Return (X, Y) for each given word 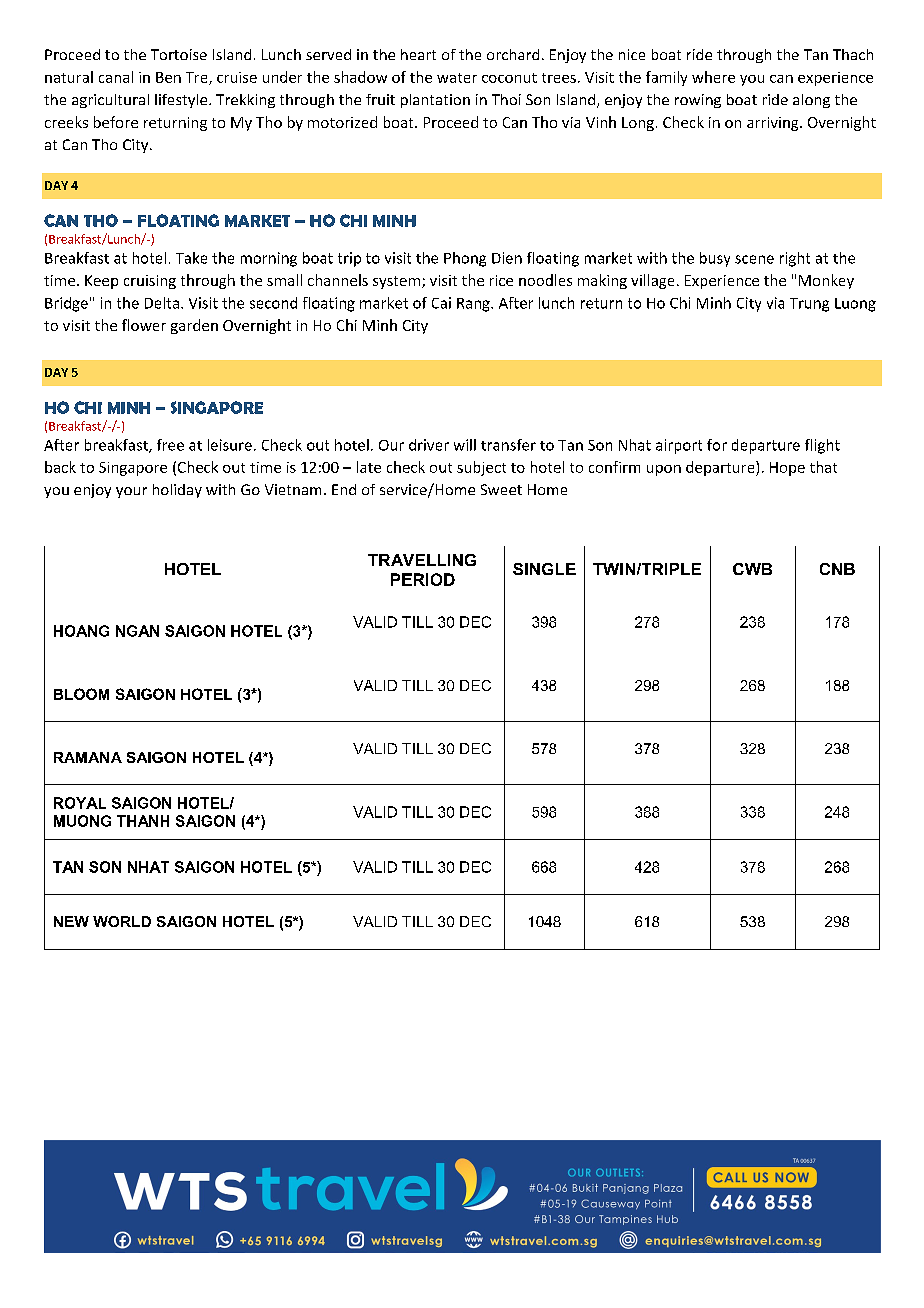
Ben (168, 77)
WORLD (122, 921)
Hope (787, 469)
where (713, 77)
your (131, 492)
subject (481, 468)
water (457, 78)
